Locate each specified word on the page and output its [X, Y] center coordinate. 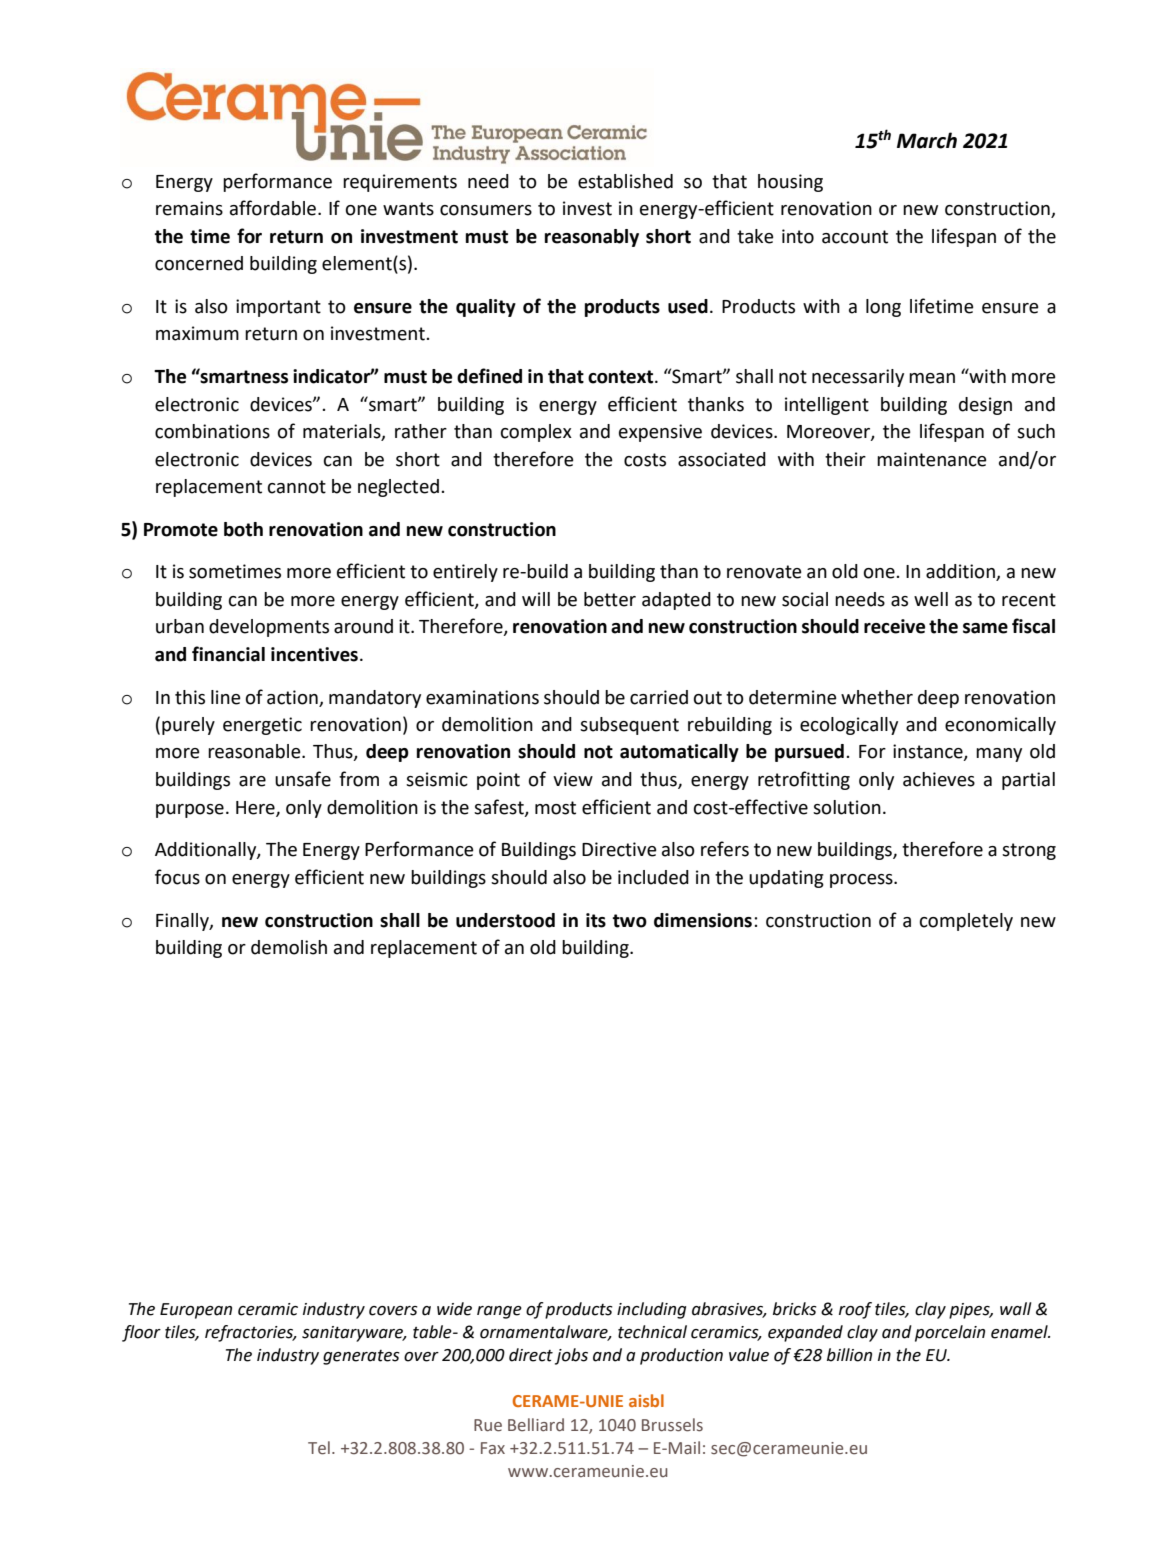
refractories [250, 1333]
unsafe [303, 779]
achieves [939, 779]
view [573, 779]
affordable [274, 208]
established [625, 181]
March [927, 140]
